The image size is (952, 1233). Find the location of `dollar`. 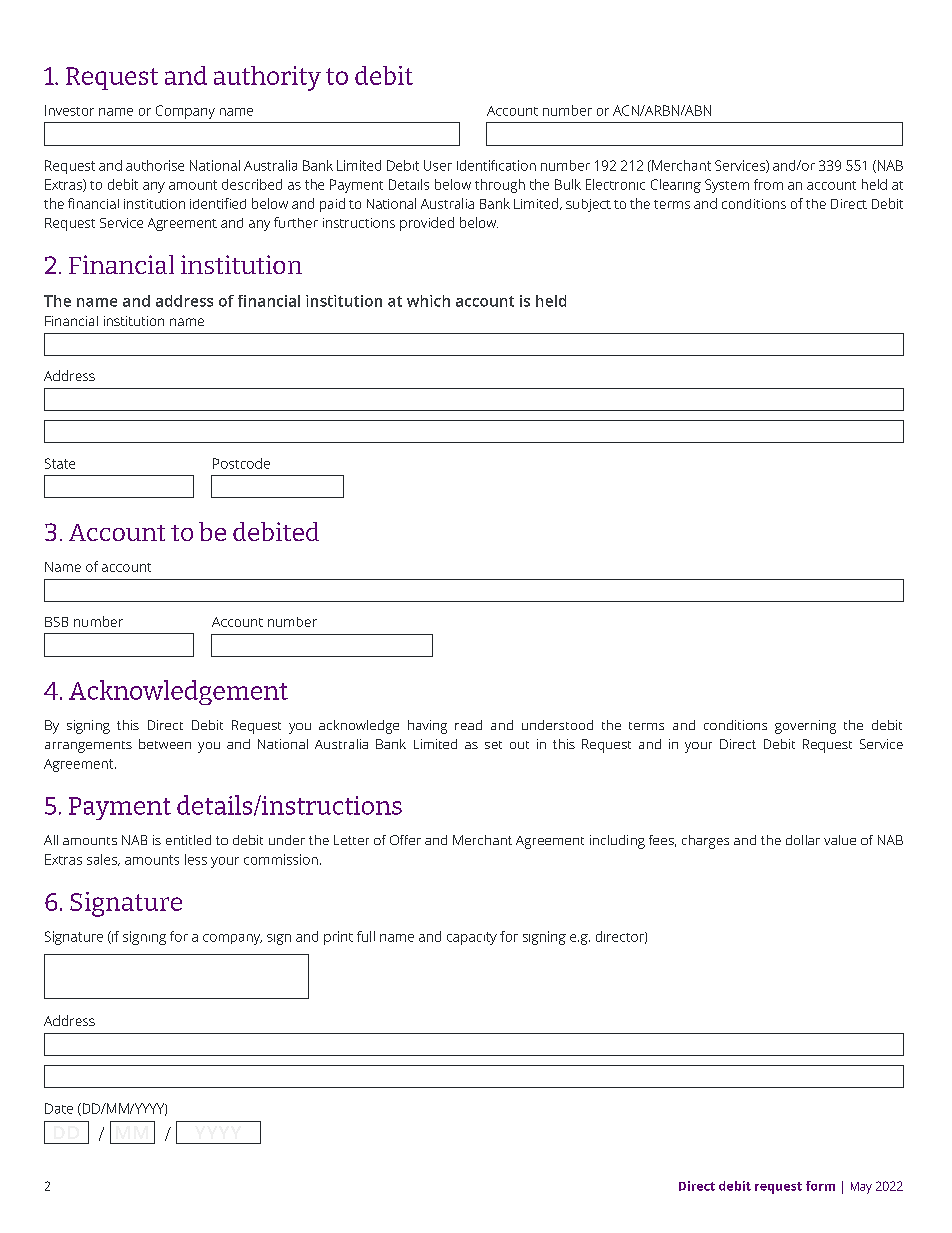

dollar is located at coordinates (803, 840).
